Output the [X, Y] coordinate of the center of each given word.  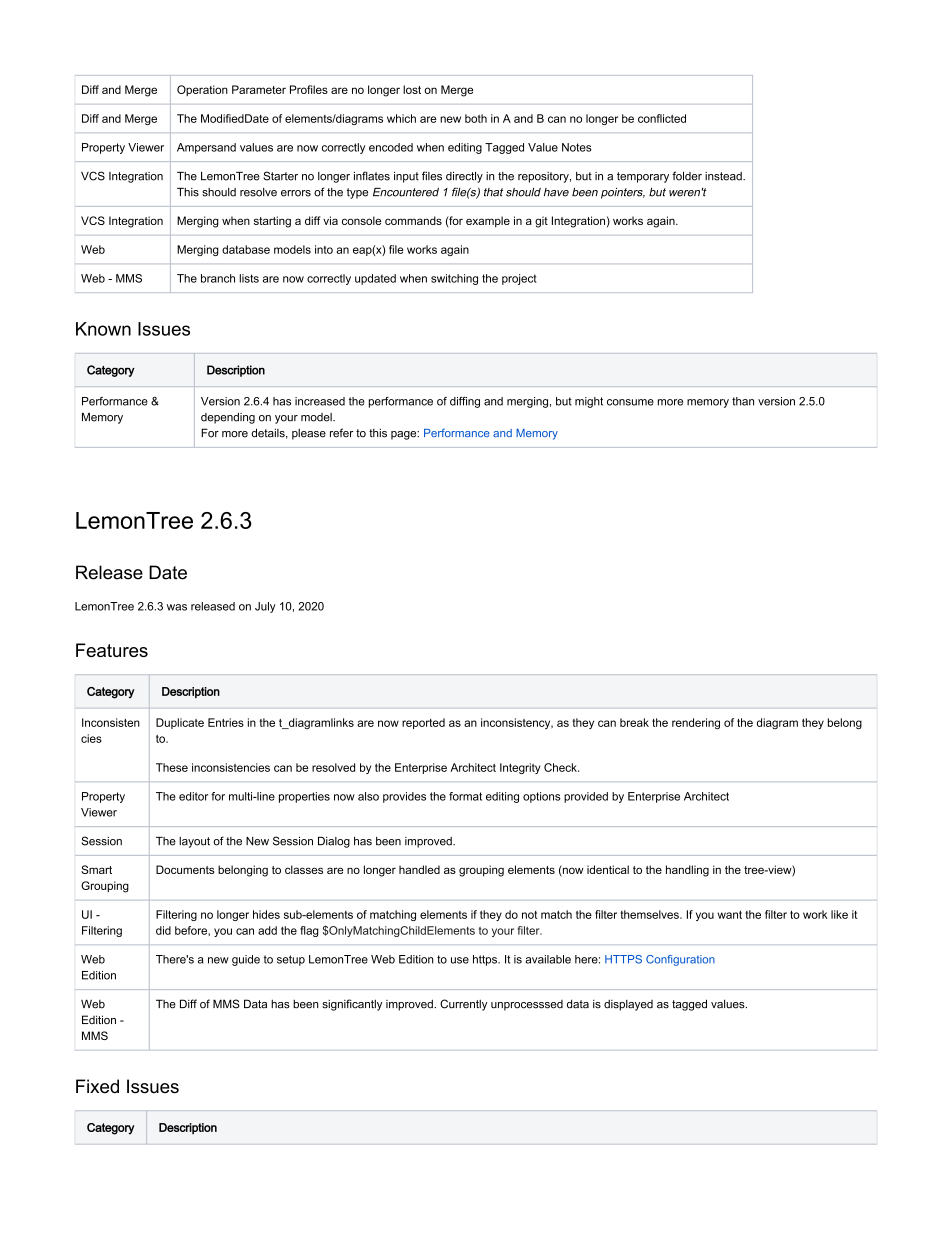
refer [341, 433]
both [476, 118]
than [743, 401]
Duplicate [180, 723]
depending [228, 418]
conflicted [662, 118]
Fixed [97, 1086]
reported [423, 723]
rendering [696, 723]
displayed [628, 1005]
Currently [463, 1005]
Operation [202, 90]
